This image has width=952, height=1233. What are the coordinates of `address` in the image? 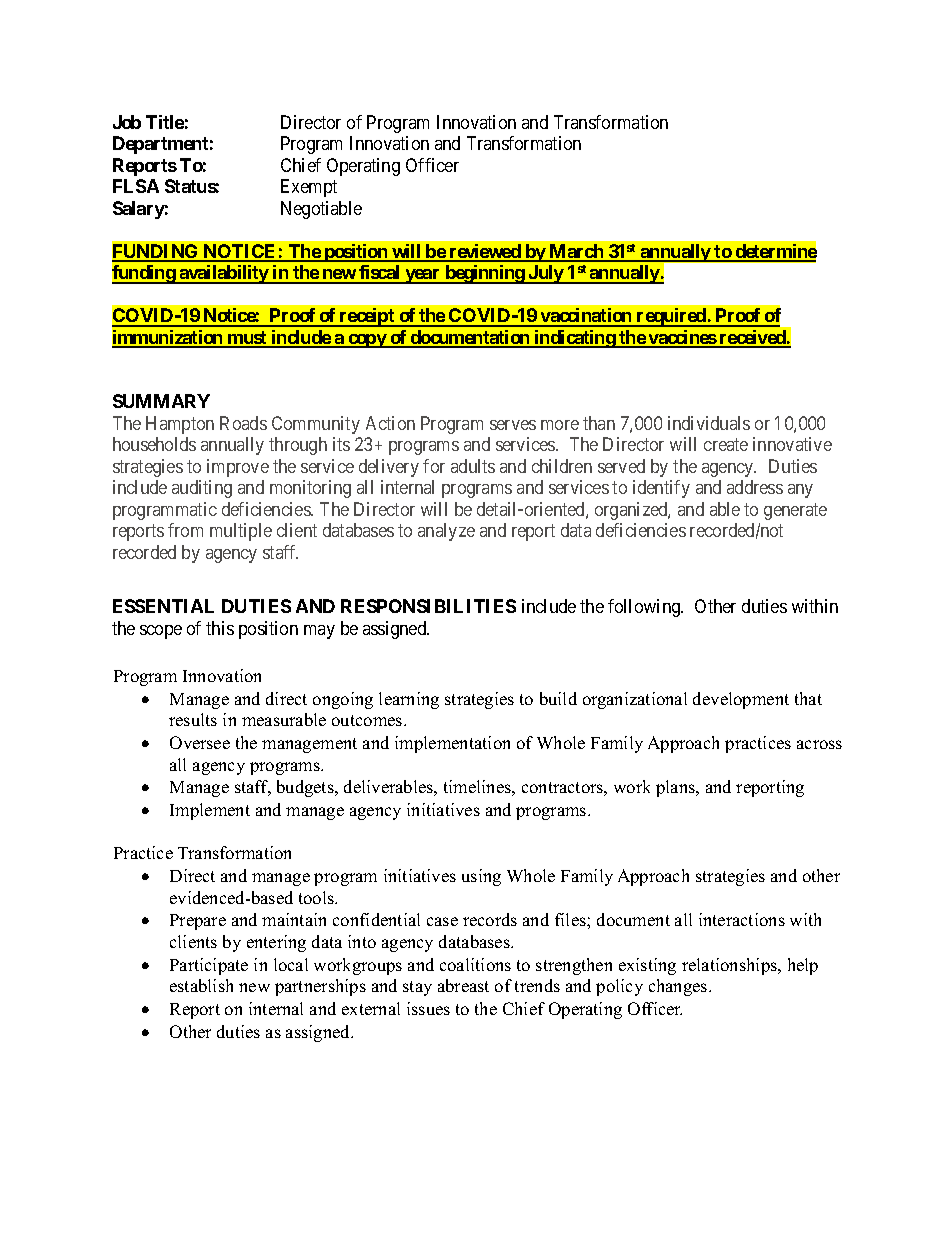 It's located at (755, 487).
